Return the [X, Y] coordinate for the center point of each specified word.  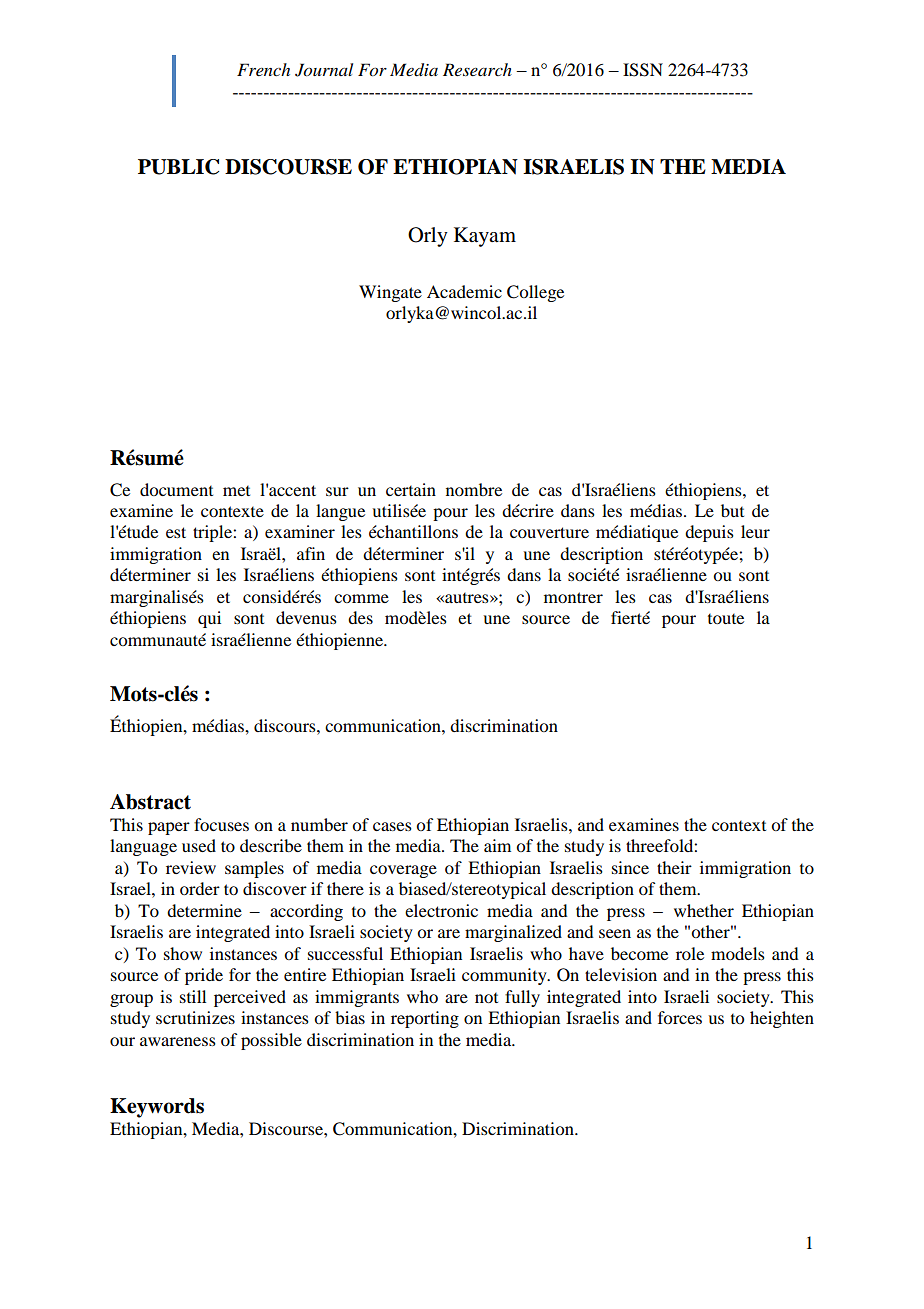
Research [477, 69]
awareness [178, 1041]
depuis [709, 533]
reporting [425, 1019]
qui [209, 619]
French [263, 69]
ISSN [643, 70]
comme [361, 598]
